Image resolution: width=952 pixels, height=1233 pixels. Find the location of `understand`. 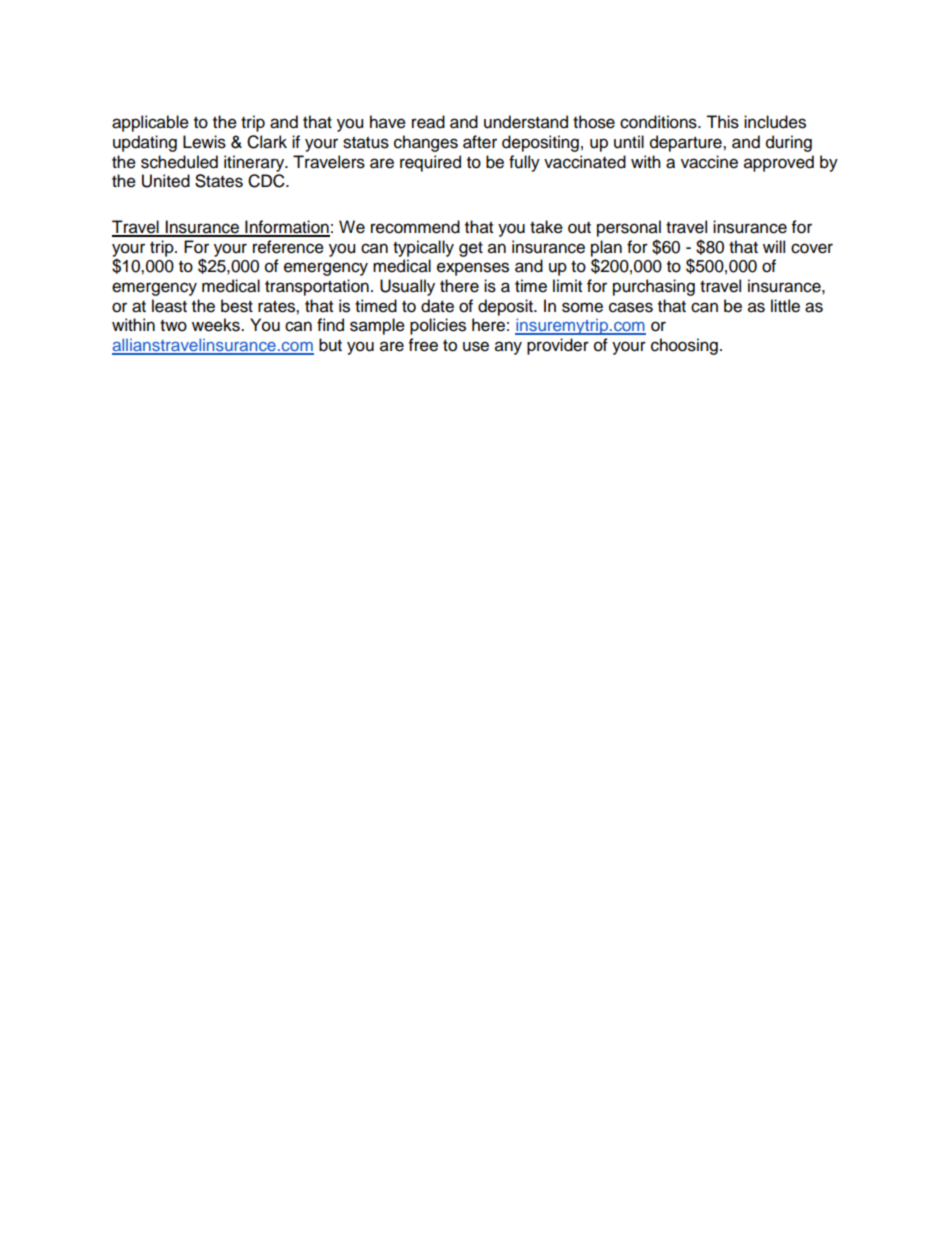

understand is located at coordinates (526, 122).
